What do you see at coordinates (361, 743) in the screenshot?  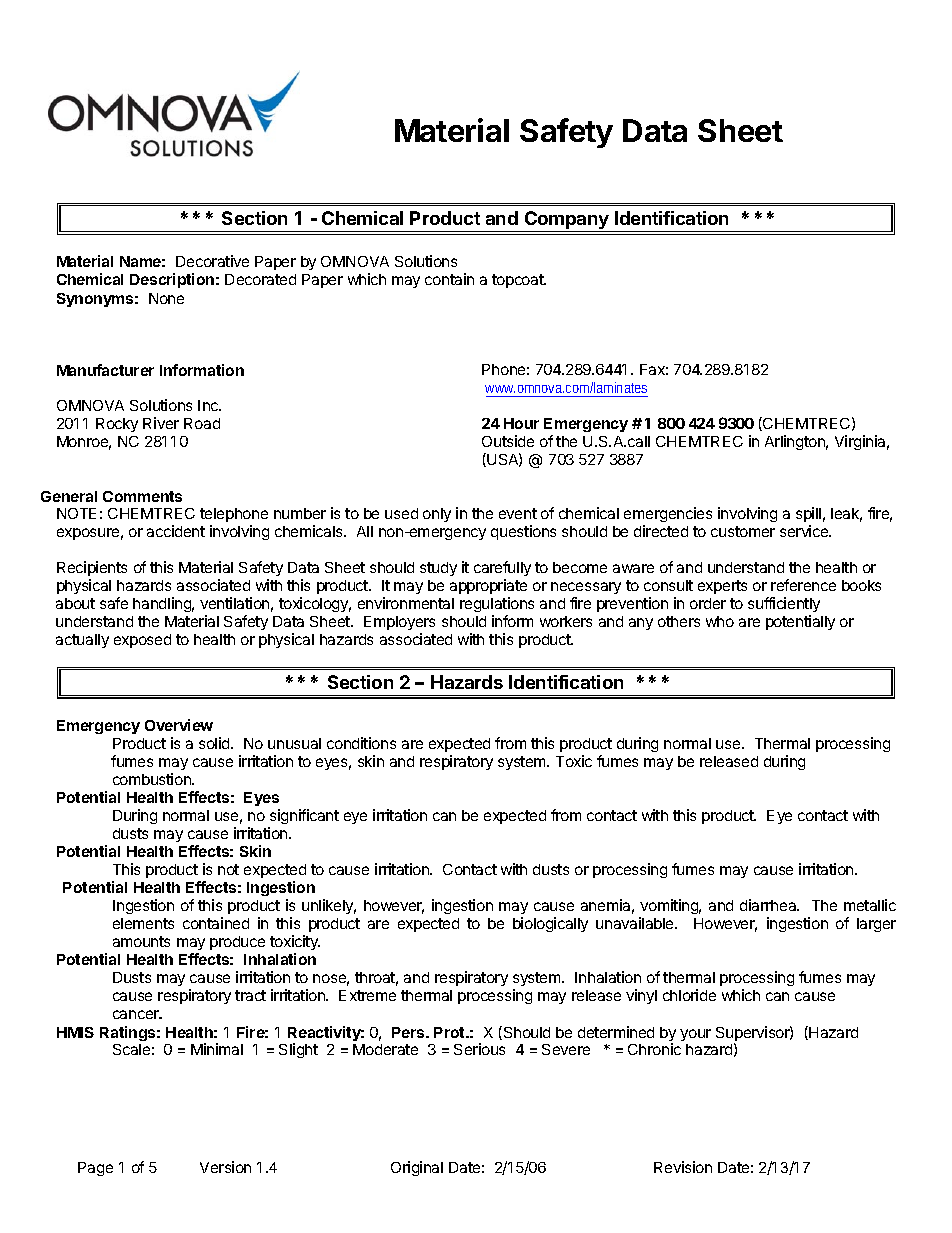 I see `conditions` at bounding box center [361, 743].
